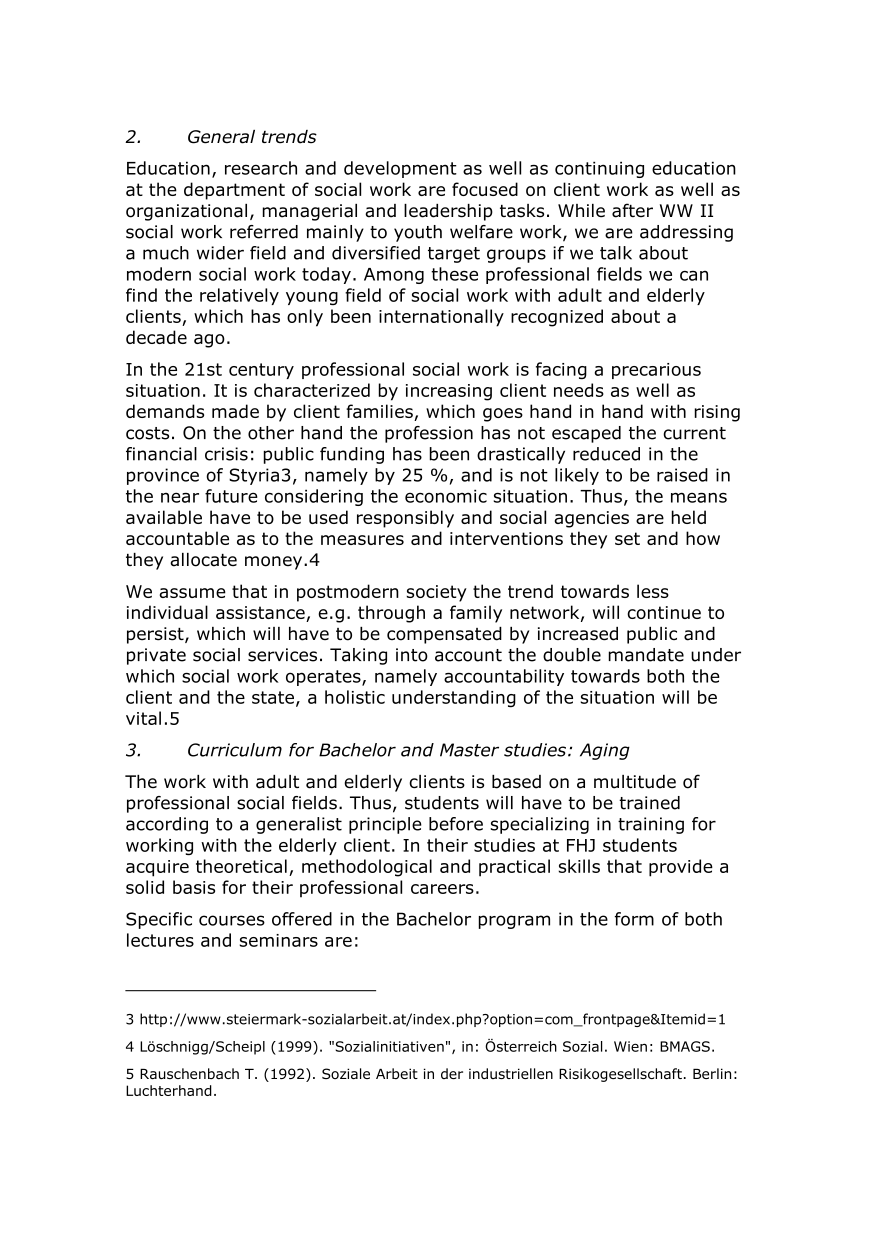 This screenshot has height=1235, width=869. What do you see at coordinates (448, 212) in the screenshot?
I see `leadership` at bounding box center [448, 212].
